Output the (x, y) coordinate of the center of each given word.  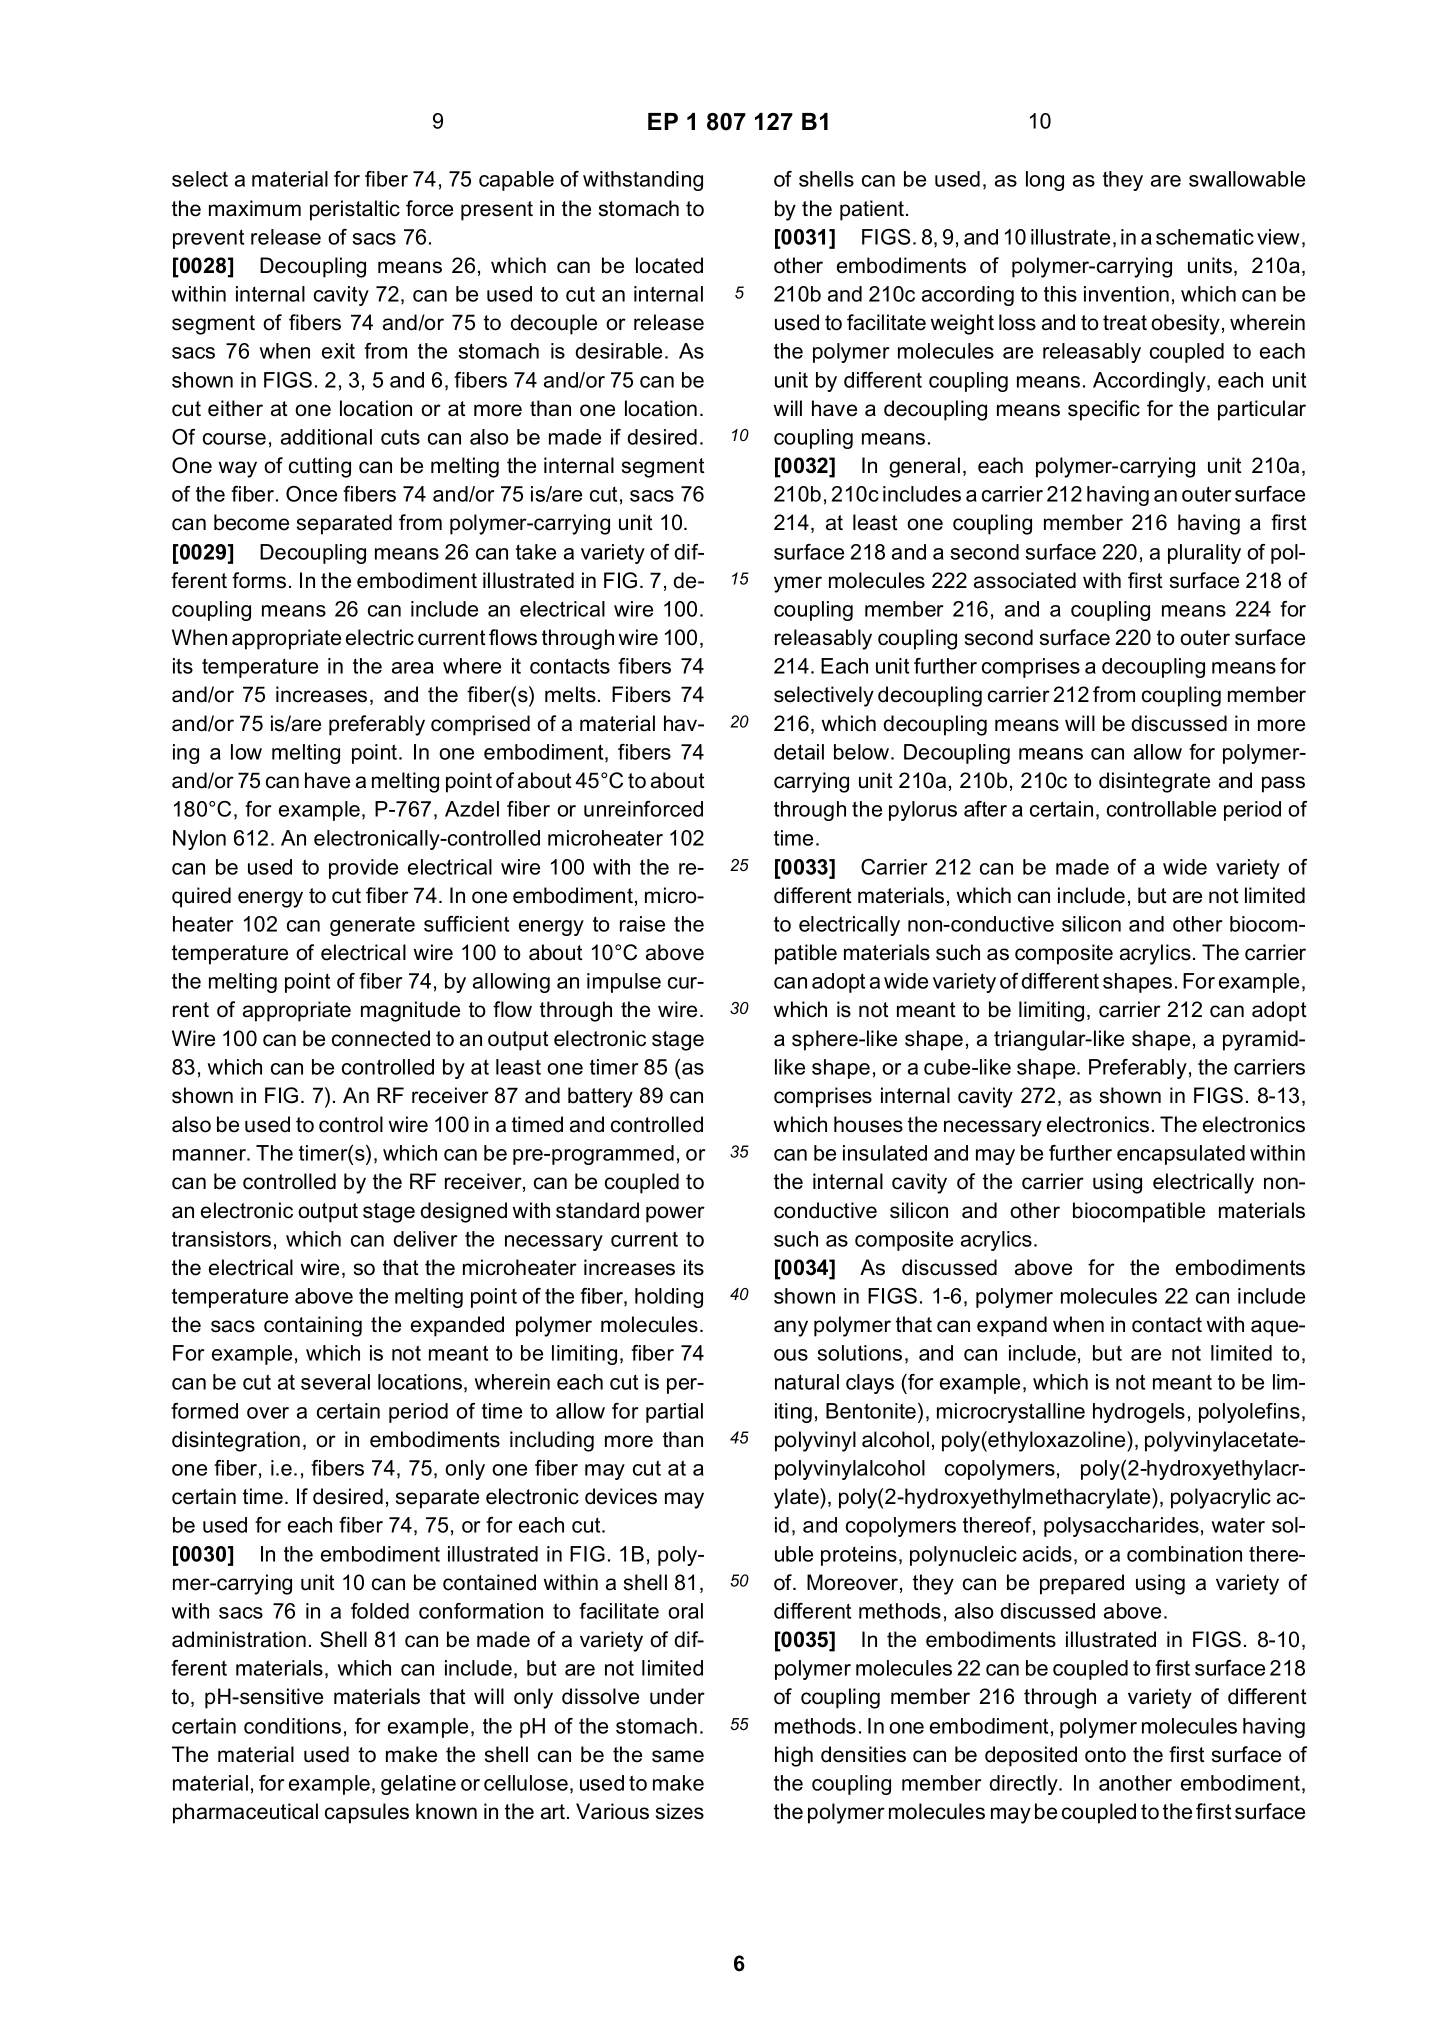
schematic (1205, 237)
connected (381, 1038)
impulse (624, 983)
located (669, 265)
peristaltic (355, 210)
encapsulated (1181, 1155)
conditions (292, 1726)
